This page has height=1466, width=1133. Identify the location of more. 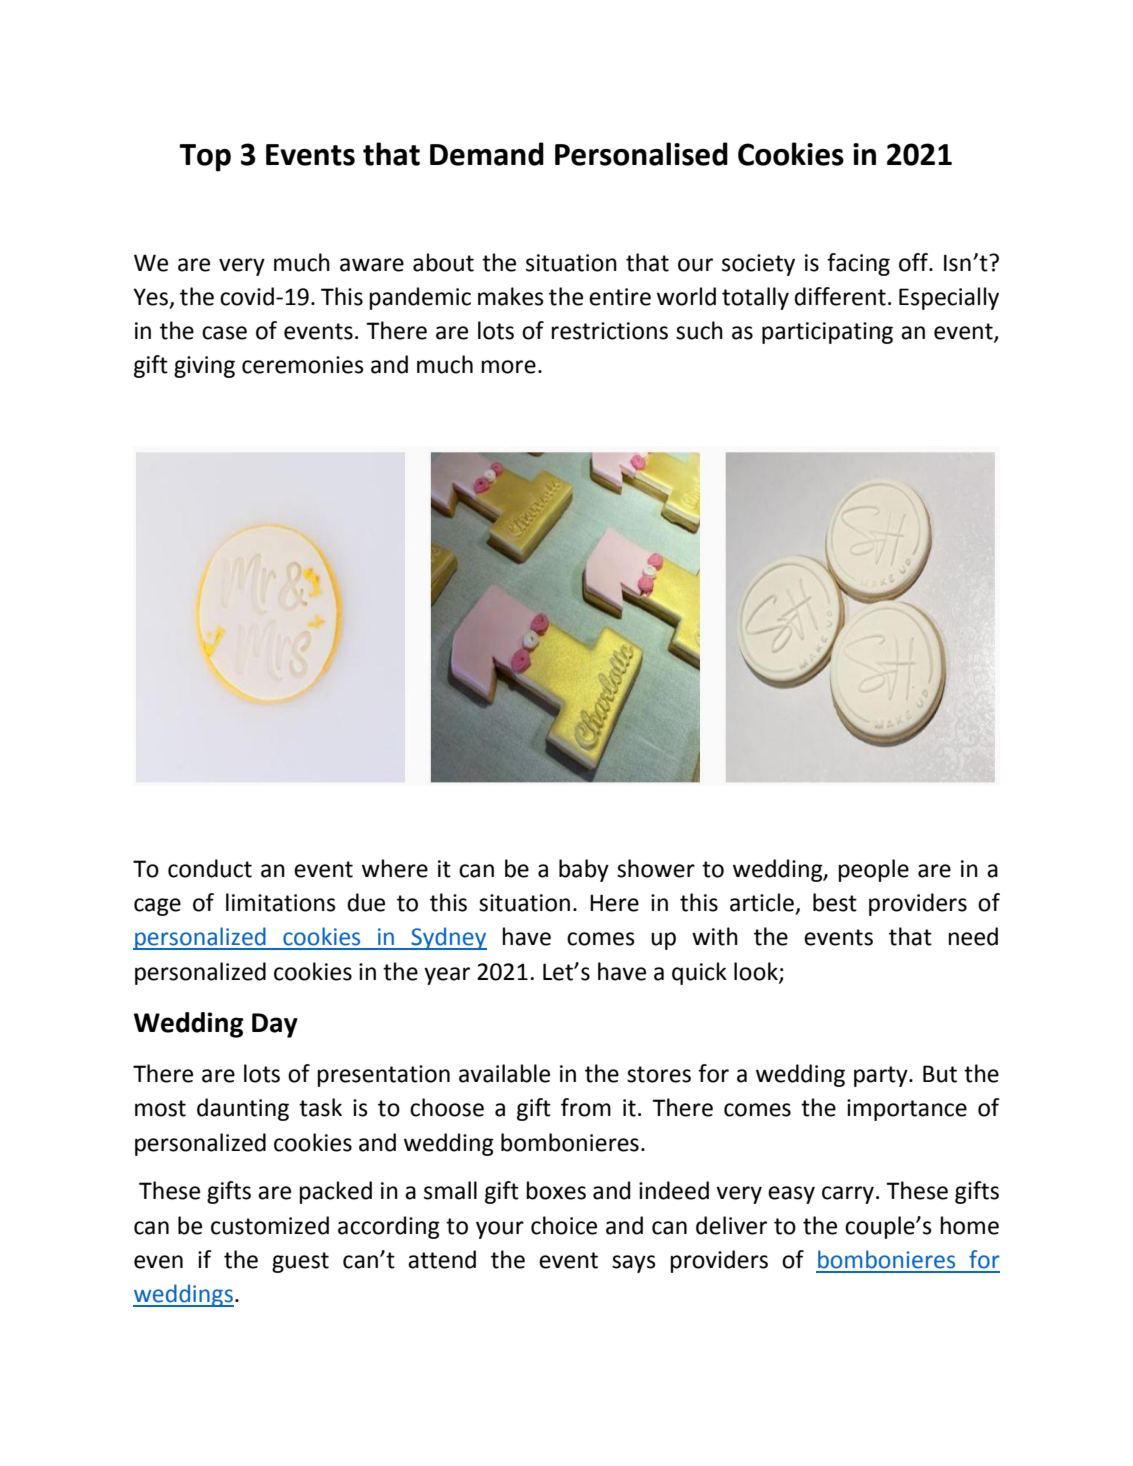
(509, 367).
